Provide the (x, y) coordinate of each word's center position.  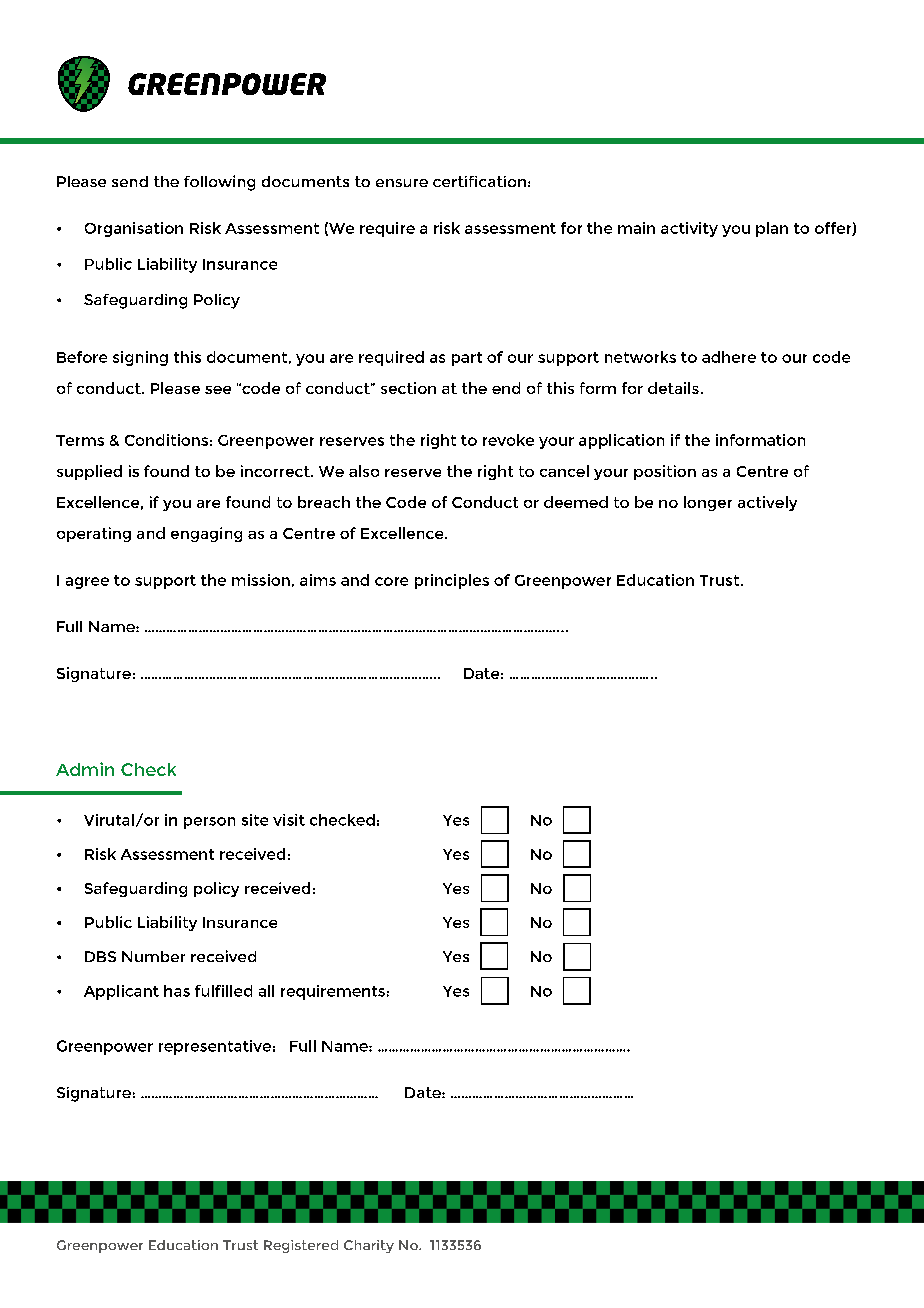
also (364, 471)
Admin (85, 769)
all (266, 991)
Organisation (134, 229)
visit (289, 820)
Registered (301, 1246)
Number (153, 956)
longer (708, 503)
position (665, 472)
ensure (402, 183)
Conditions (166, 440)
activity (689, 229)
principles (452, 581)
